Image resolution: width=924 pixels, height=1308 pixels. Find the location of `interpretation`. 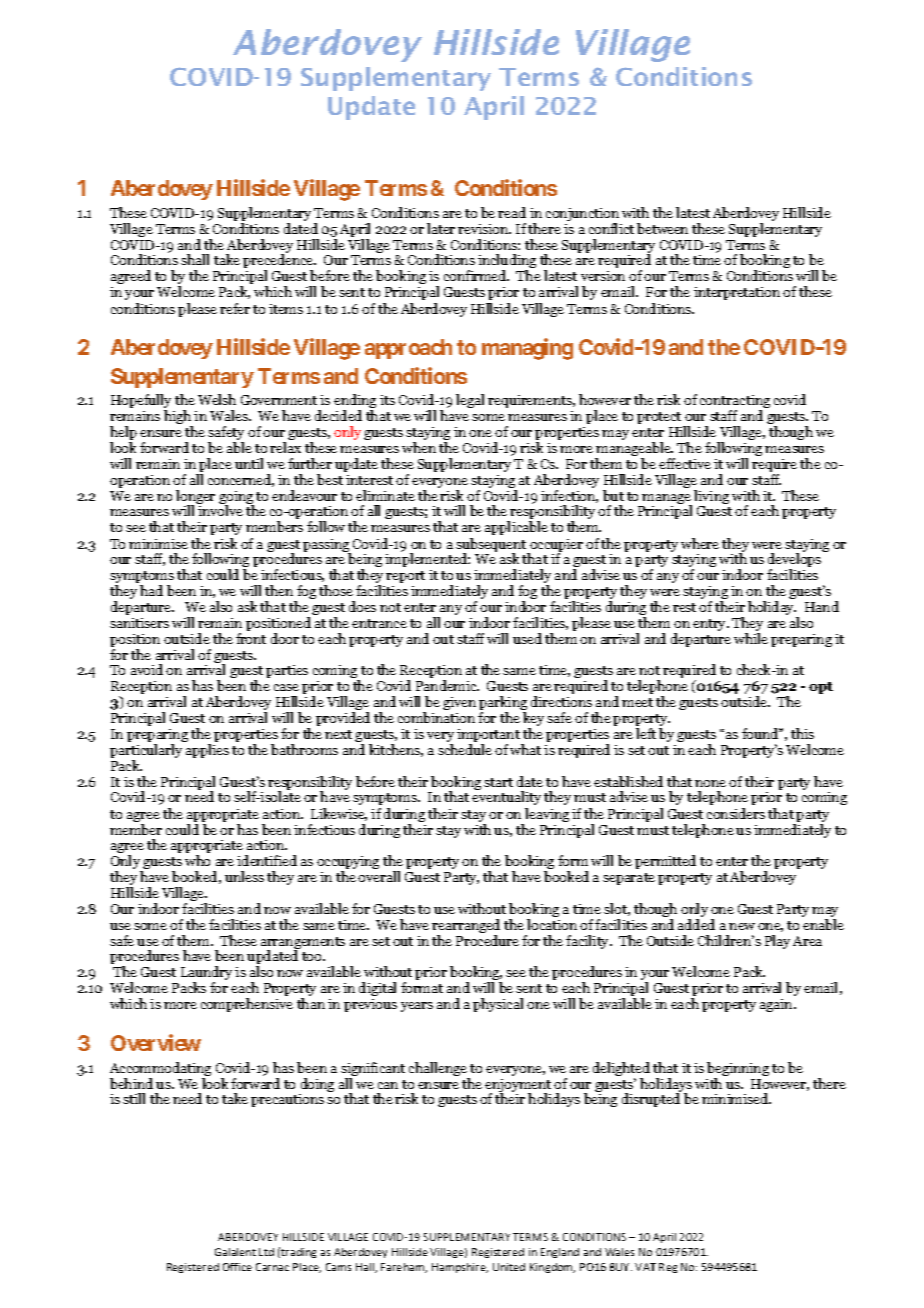

interpretation is located at coordinates (737, 293).
